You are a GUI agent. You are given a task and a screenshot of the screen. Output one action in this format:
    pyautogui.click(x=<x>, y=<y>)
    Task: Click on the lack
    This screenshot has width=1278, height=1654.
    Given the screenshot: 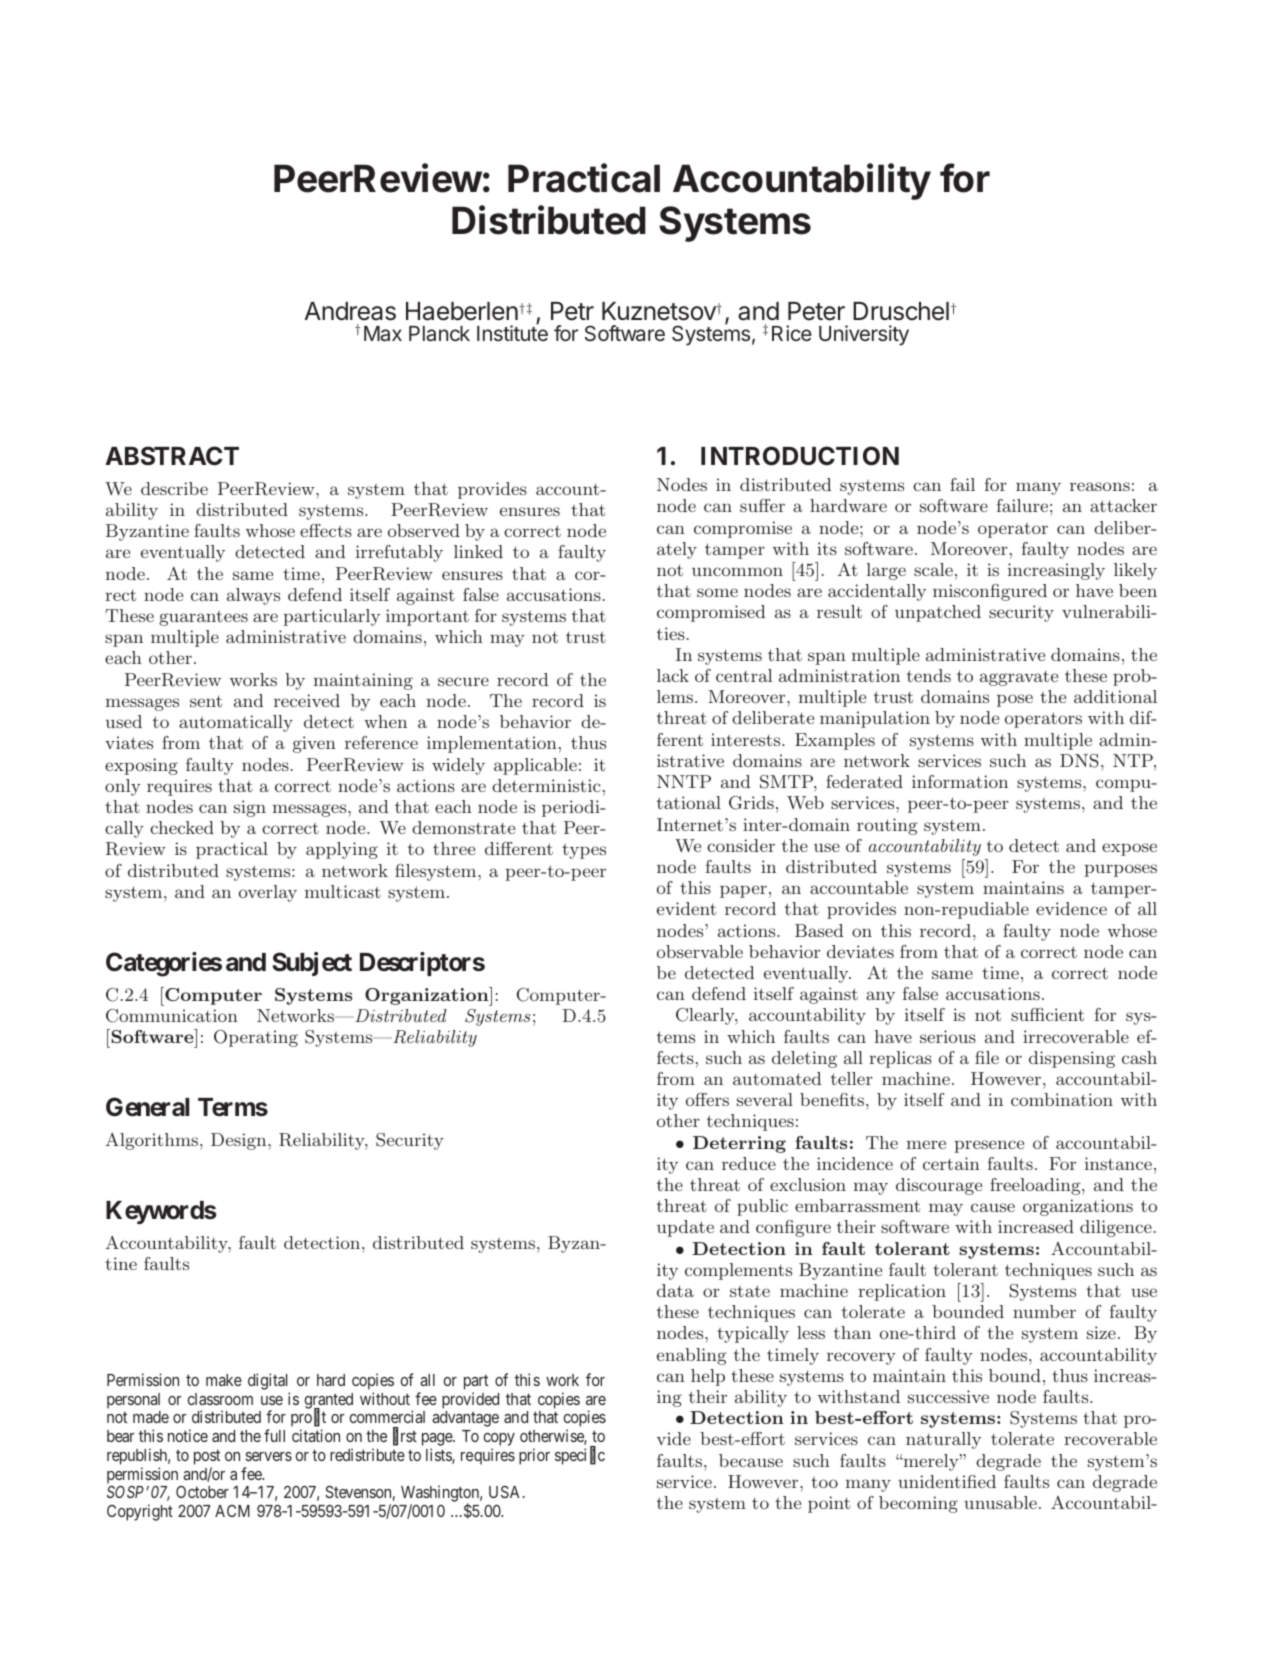 What is the action you would take?
    pyautogui.click(x=673, y=675)
